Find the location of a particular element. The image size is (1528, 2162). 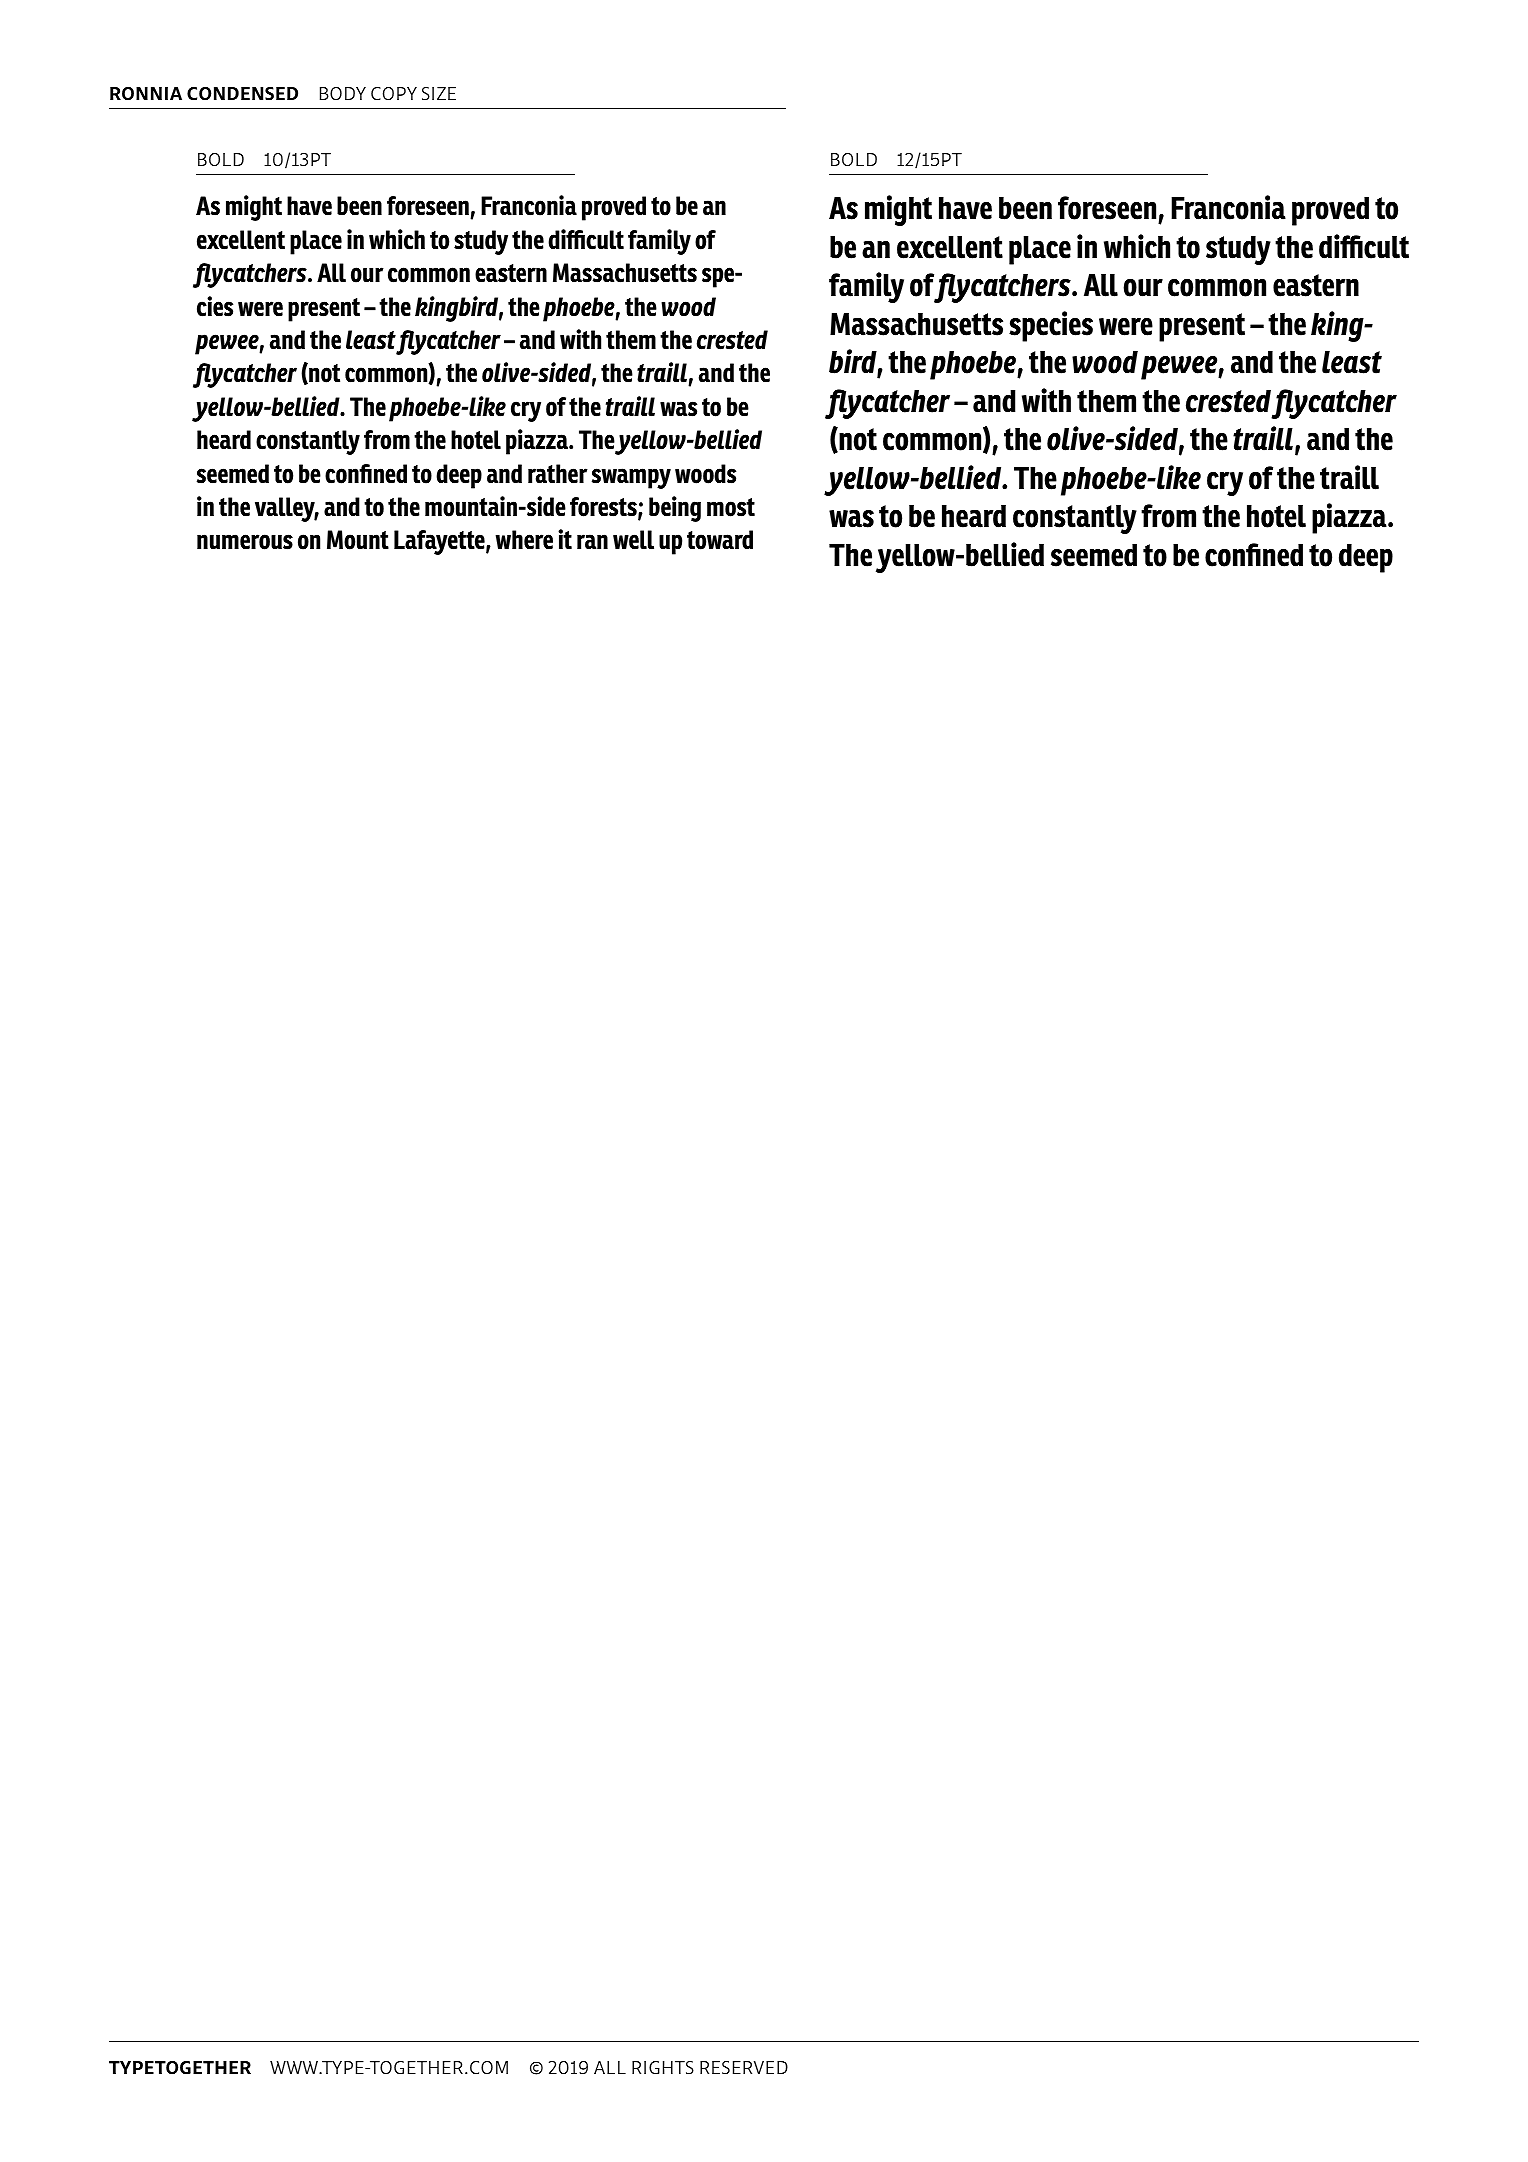

SIZE is located at coordinates (439, 93).
